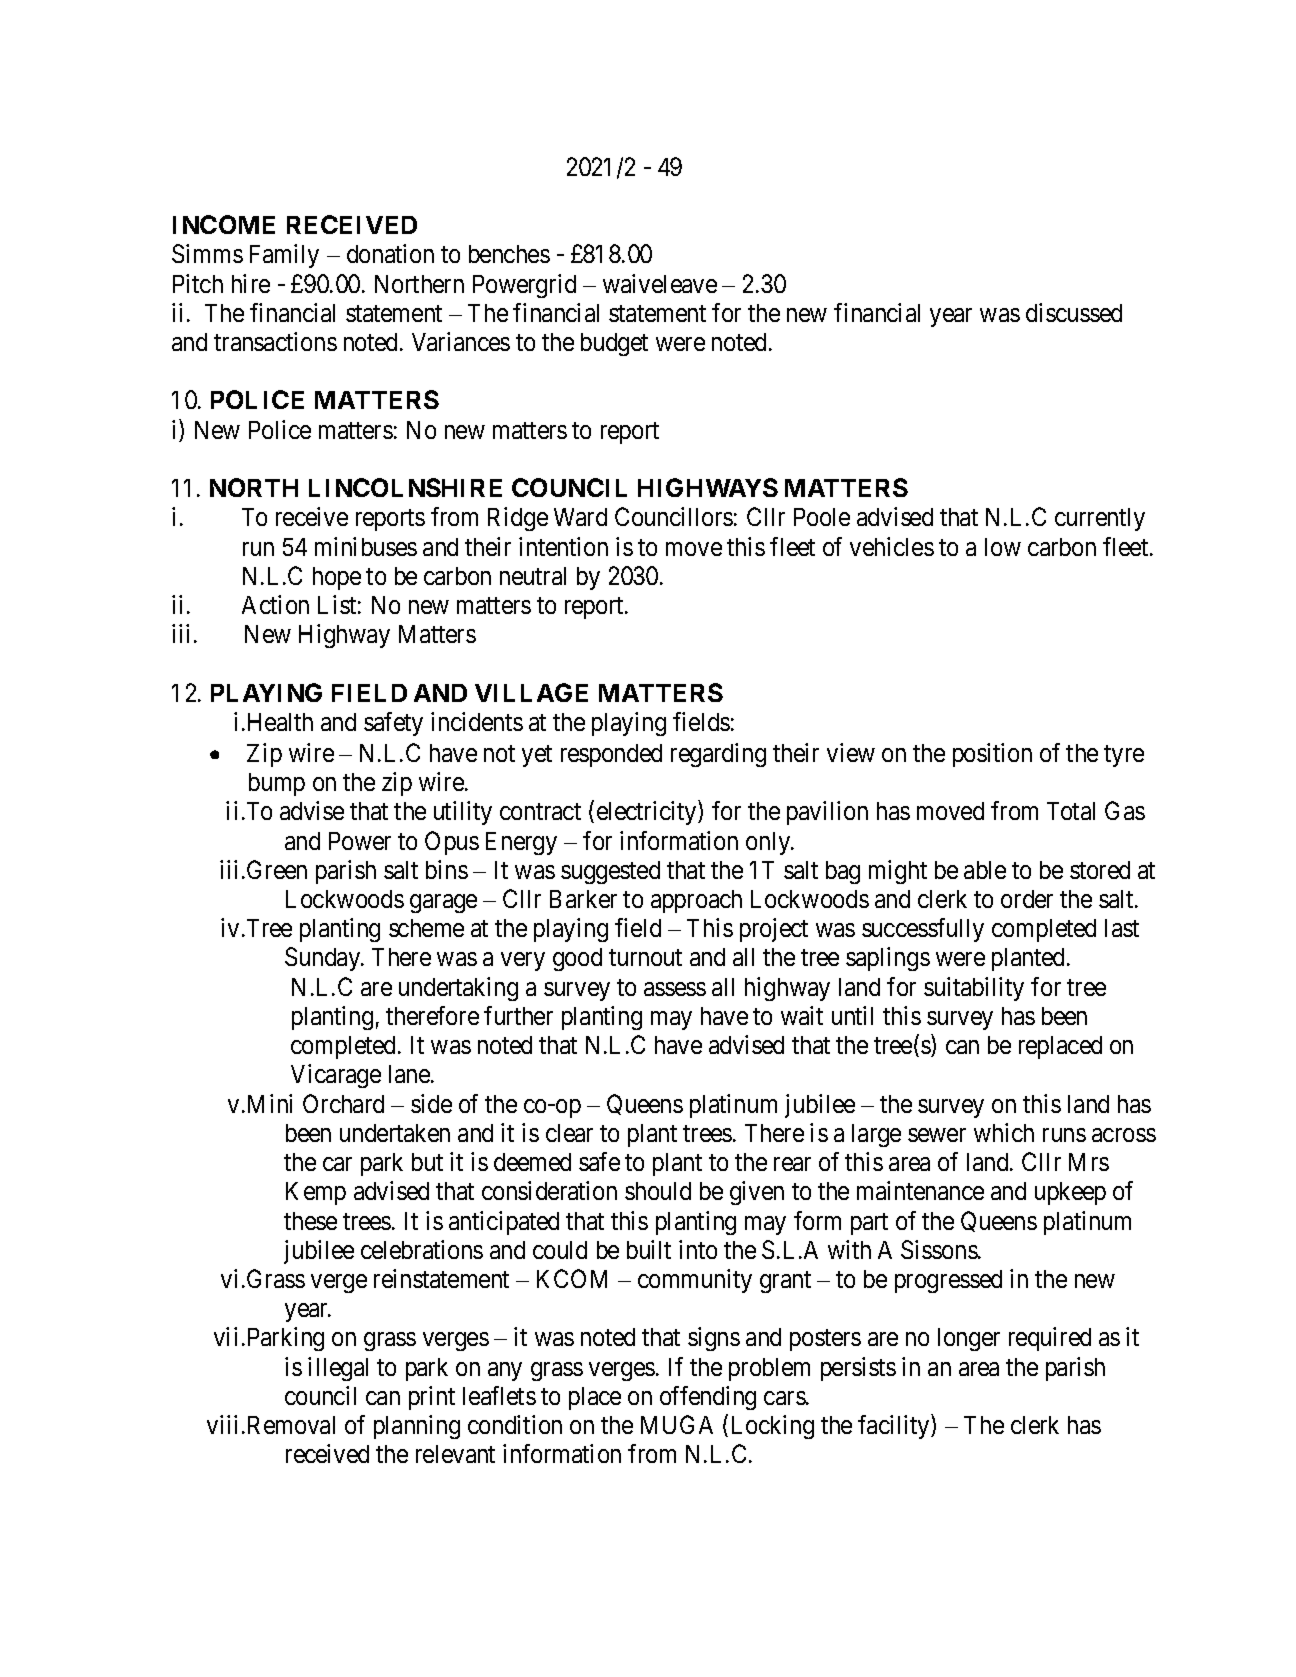 This screenshot has width=1296, height=1677. I want to click on Family, so click(284, 256).
